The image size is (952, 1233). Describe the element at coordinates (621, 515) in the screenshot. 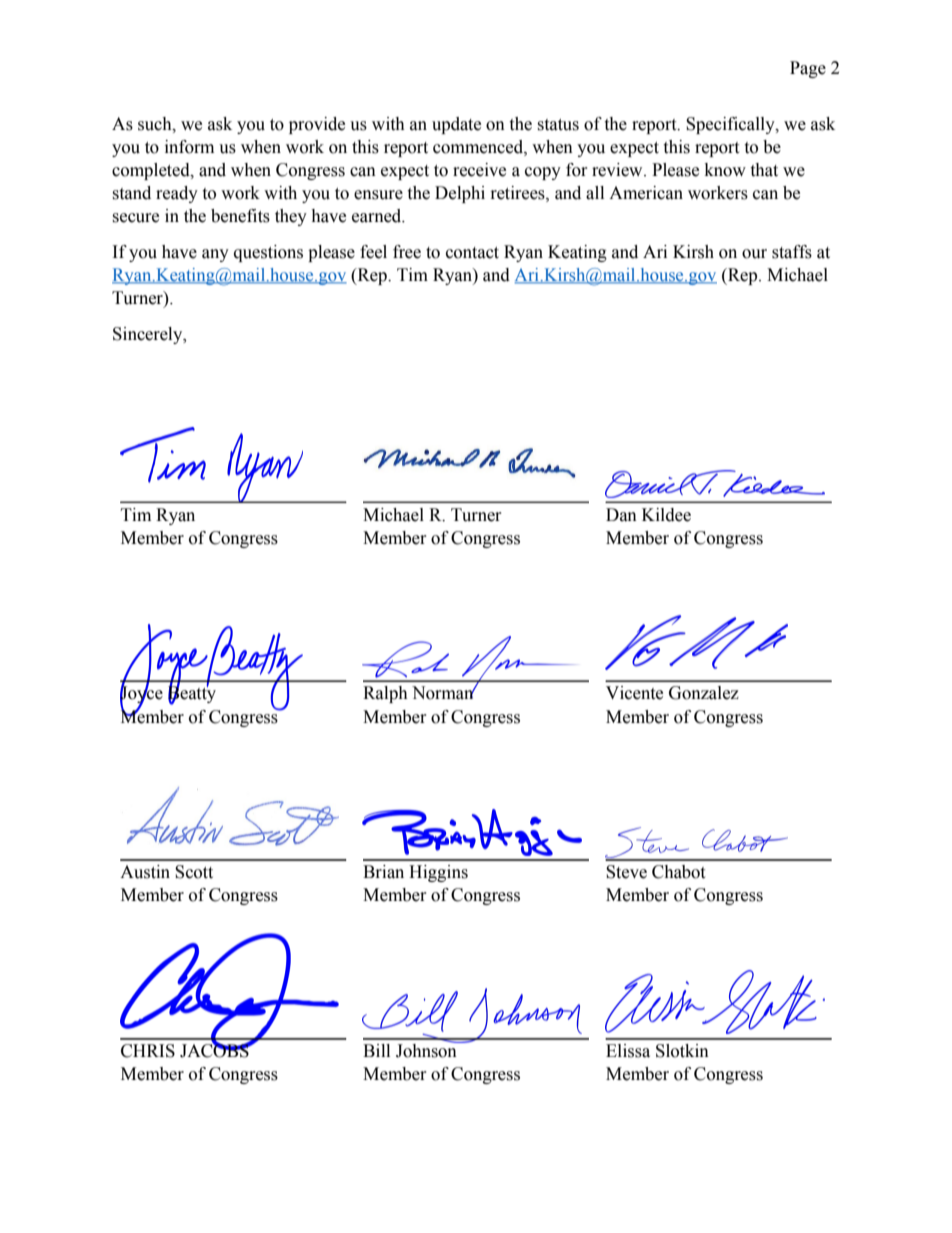

I see `Dan` at that location.
